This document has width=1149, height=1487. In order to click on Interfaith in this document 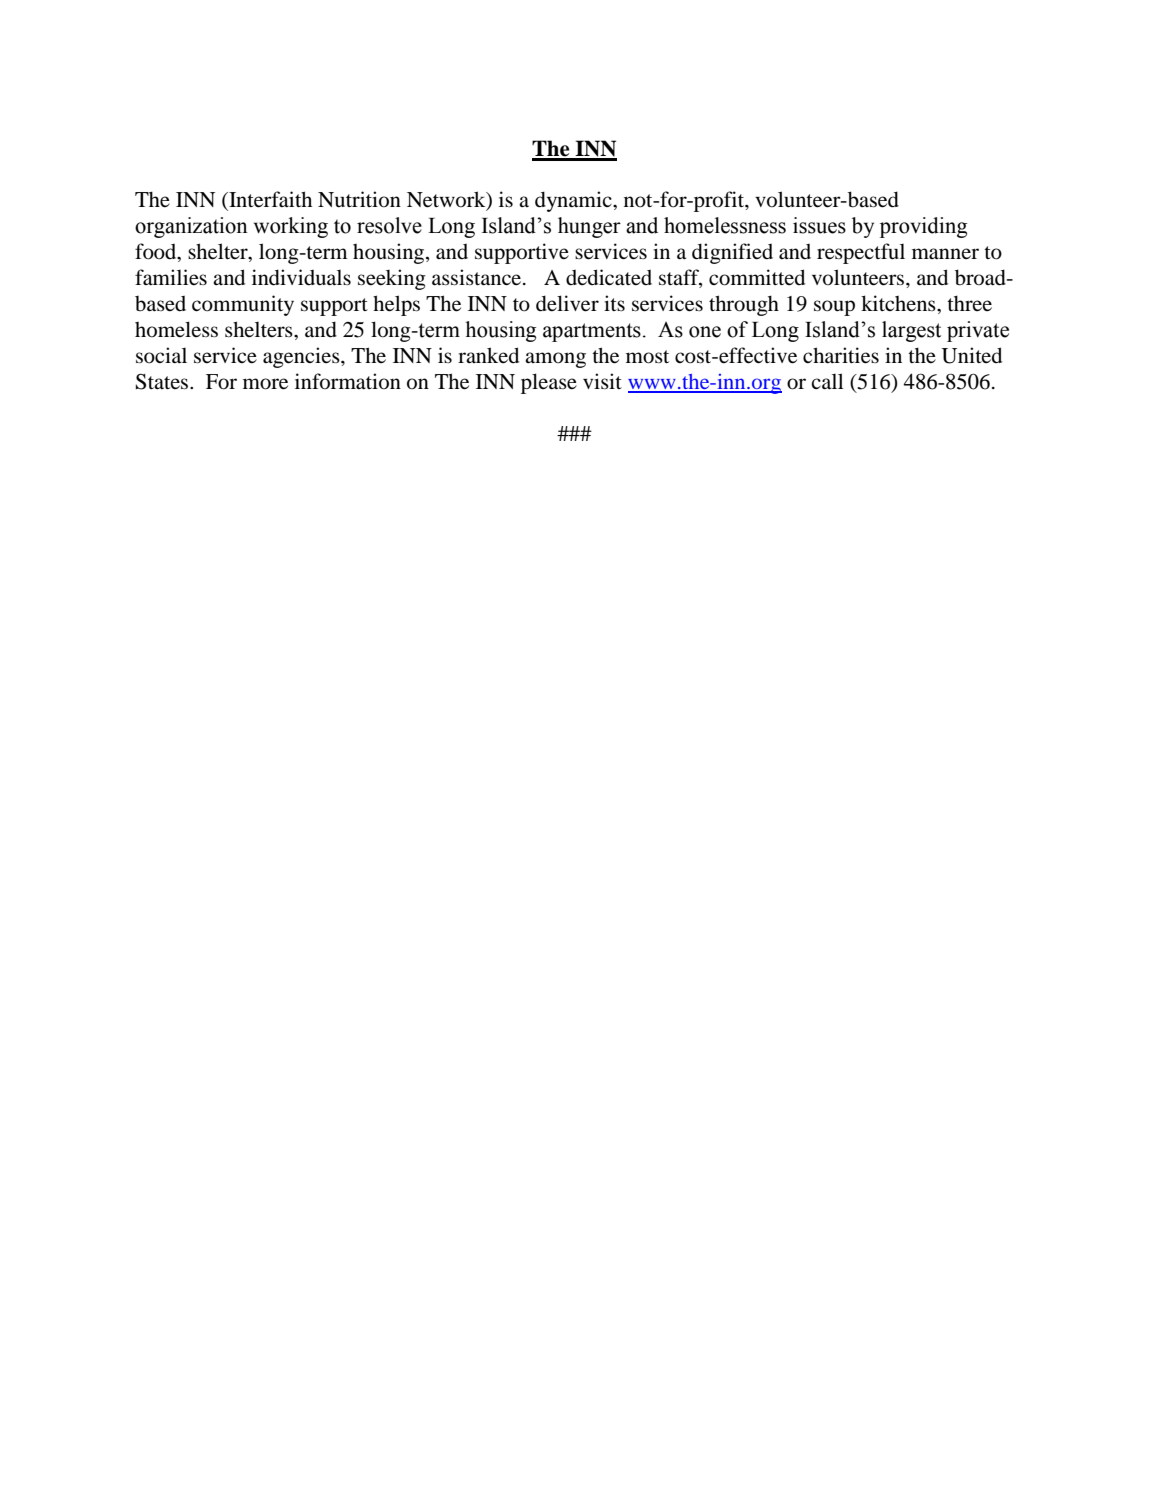, I will do `click(269, 200)`.
